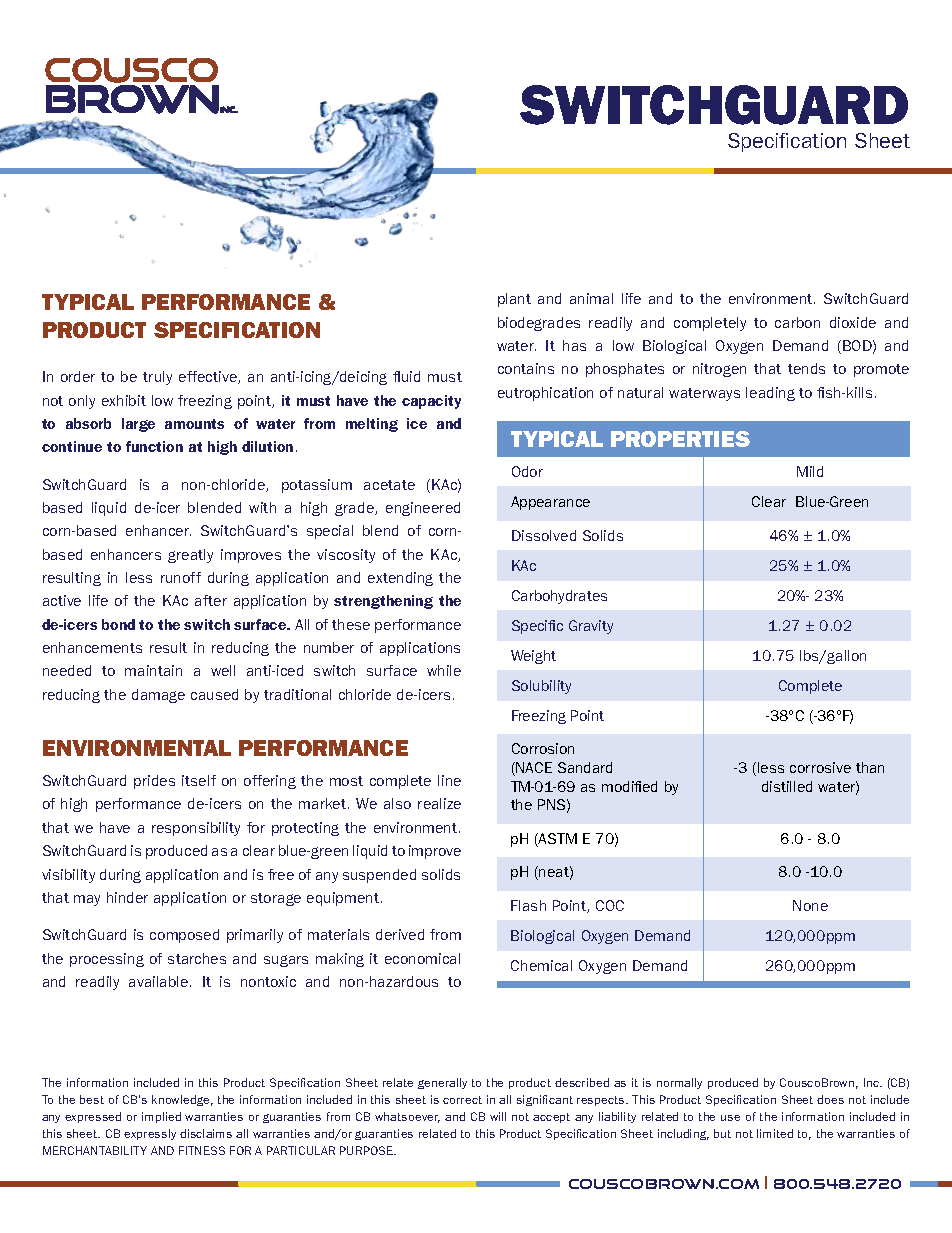 Image resolution: width=952 pixels, height=1233 pixels. I want to click on engineered, so click(423, 509).
